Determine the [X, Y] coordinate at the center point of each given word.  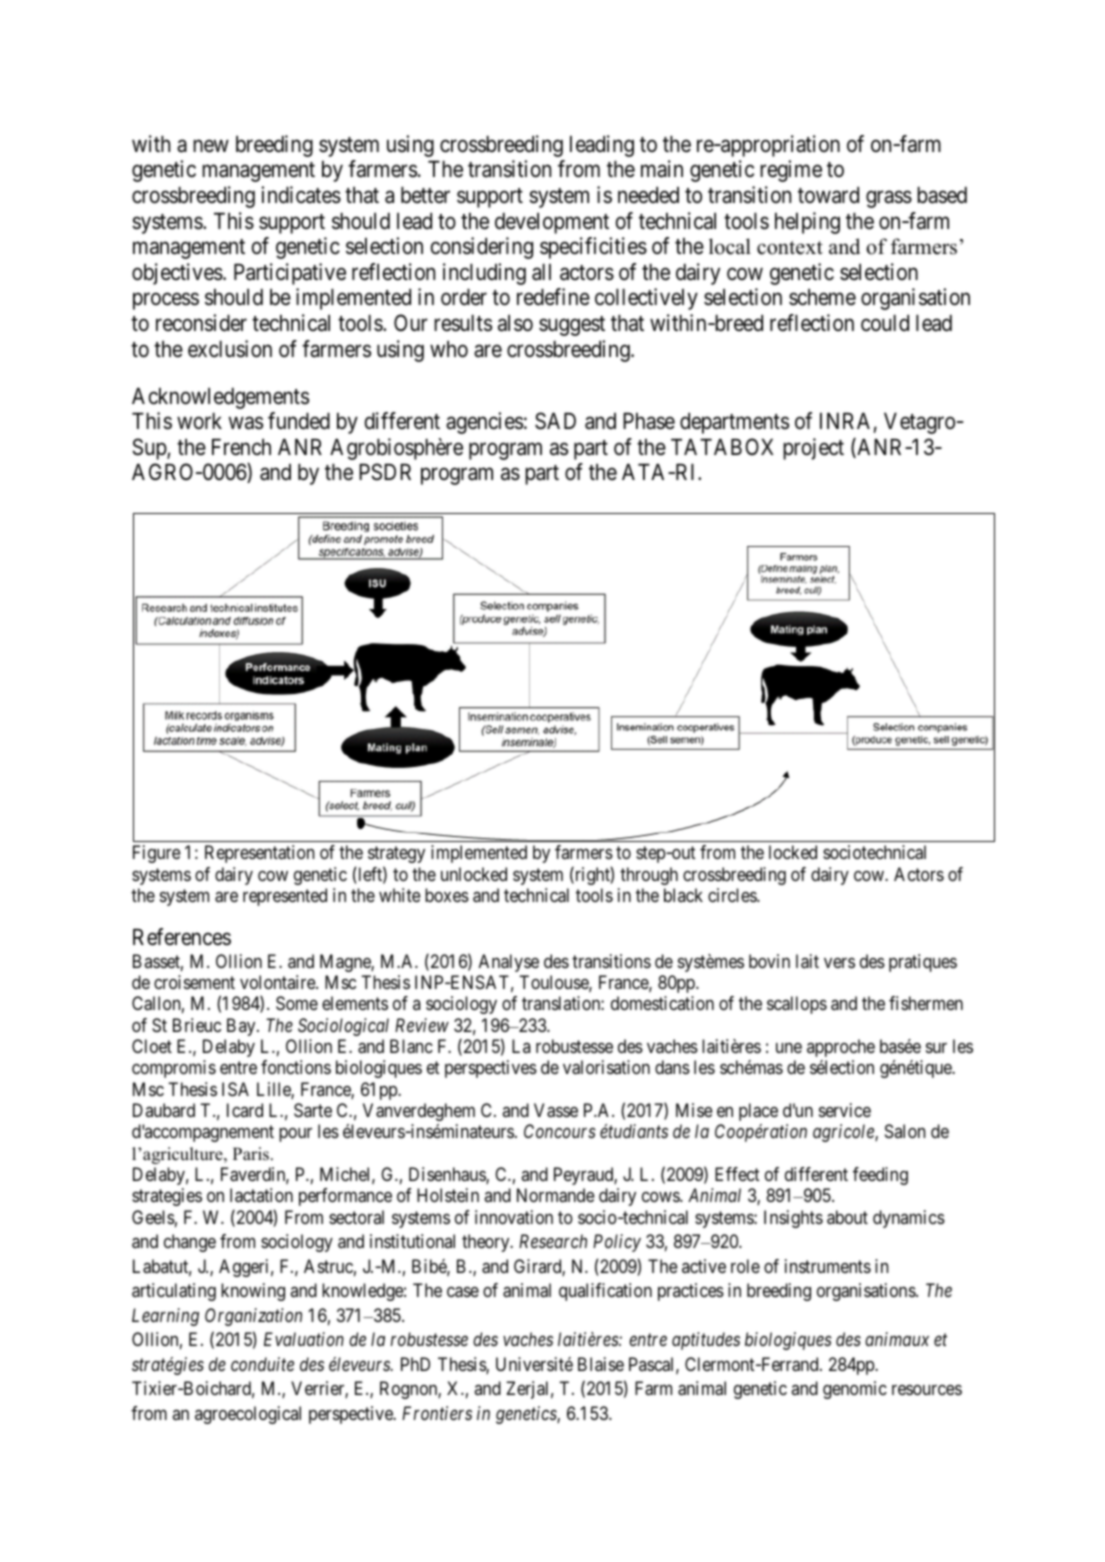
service [845, 1110]
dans [672, 1067]
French [241, 447]
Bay [242, 1027]
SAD [555, 421]
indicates [301, 195]
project [813, 449]
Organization [253, 1317]
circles [733, 895]
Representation [259, 854]
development [552, 223]
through [649, 876]
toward [828, 195]
